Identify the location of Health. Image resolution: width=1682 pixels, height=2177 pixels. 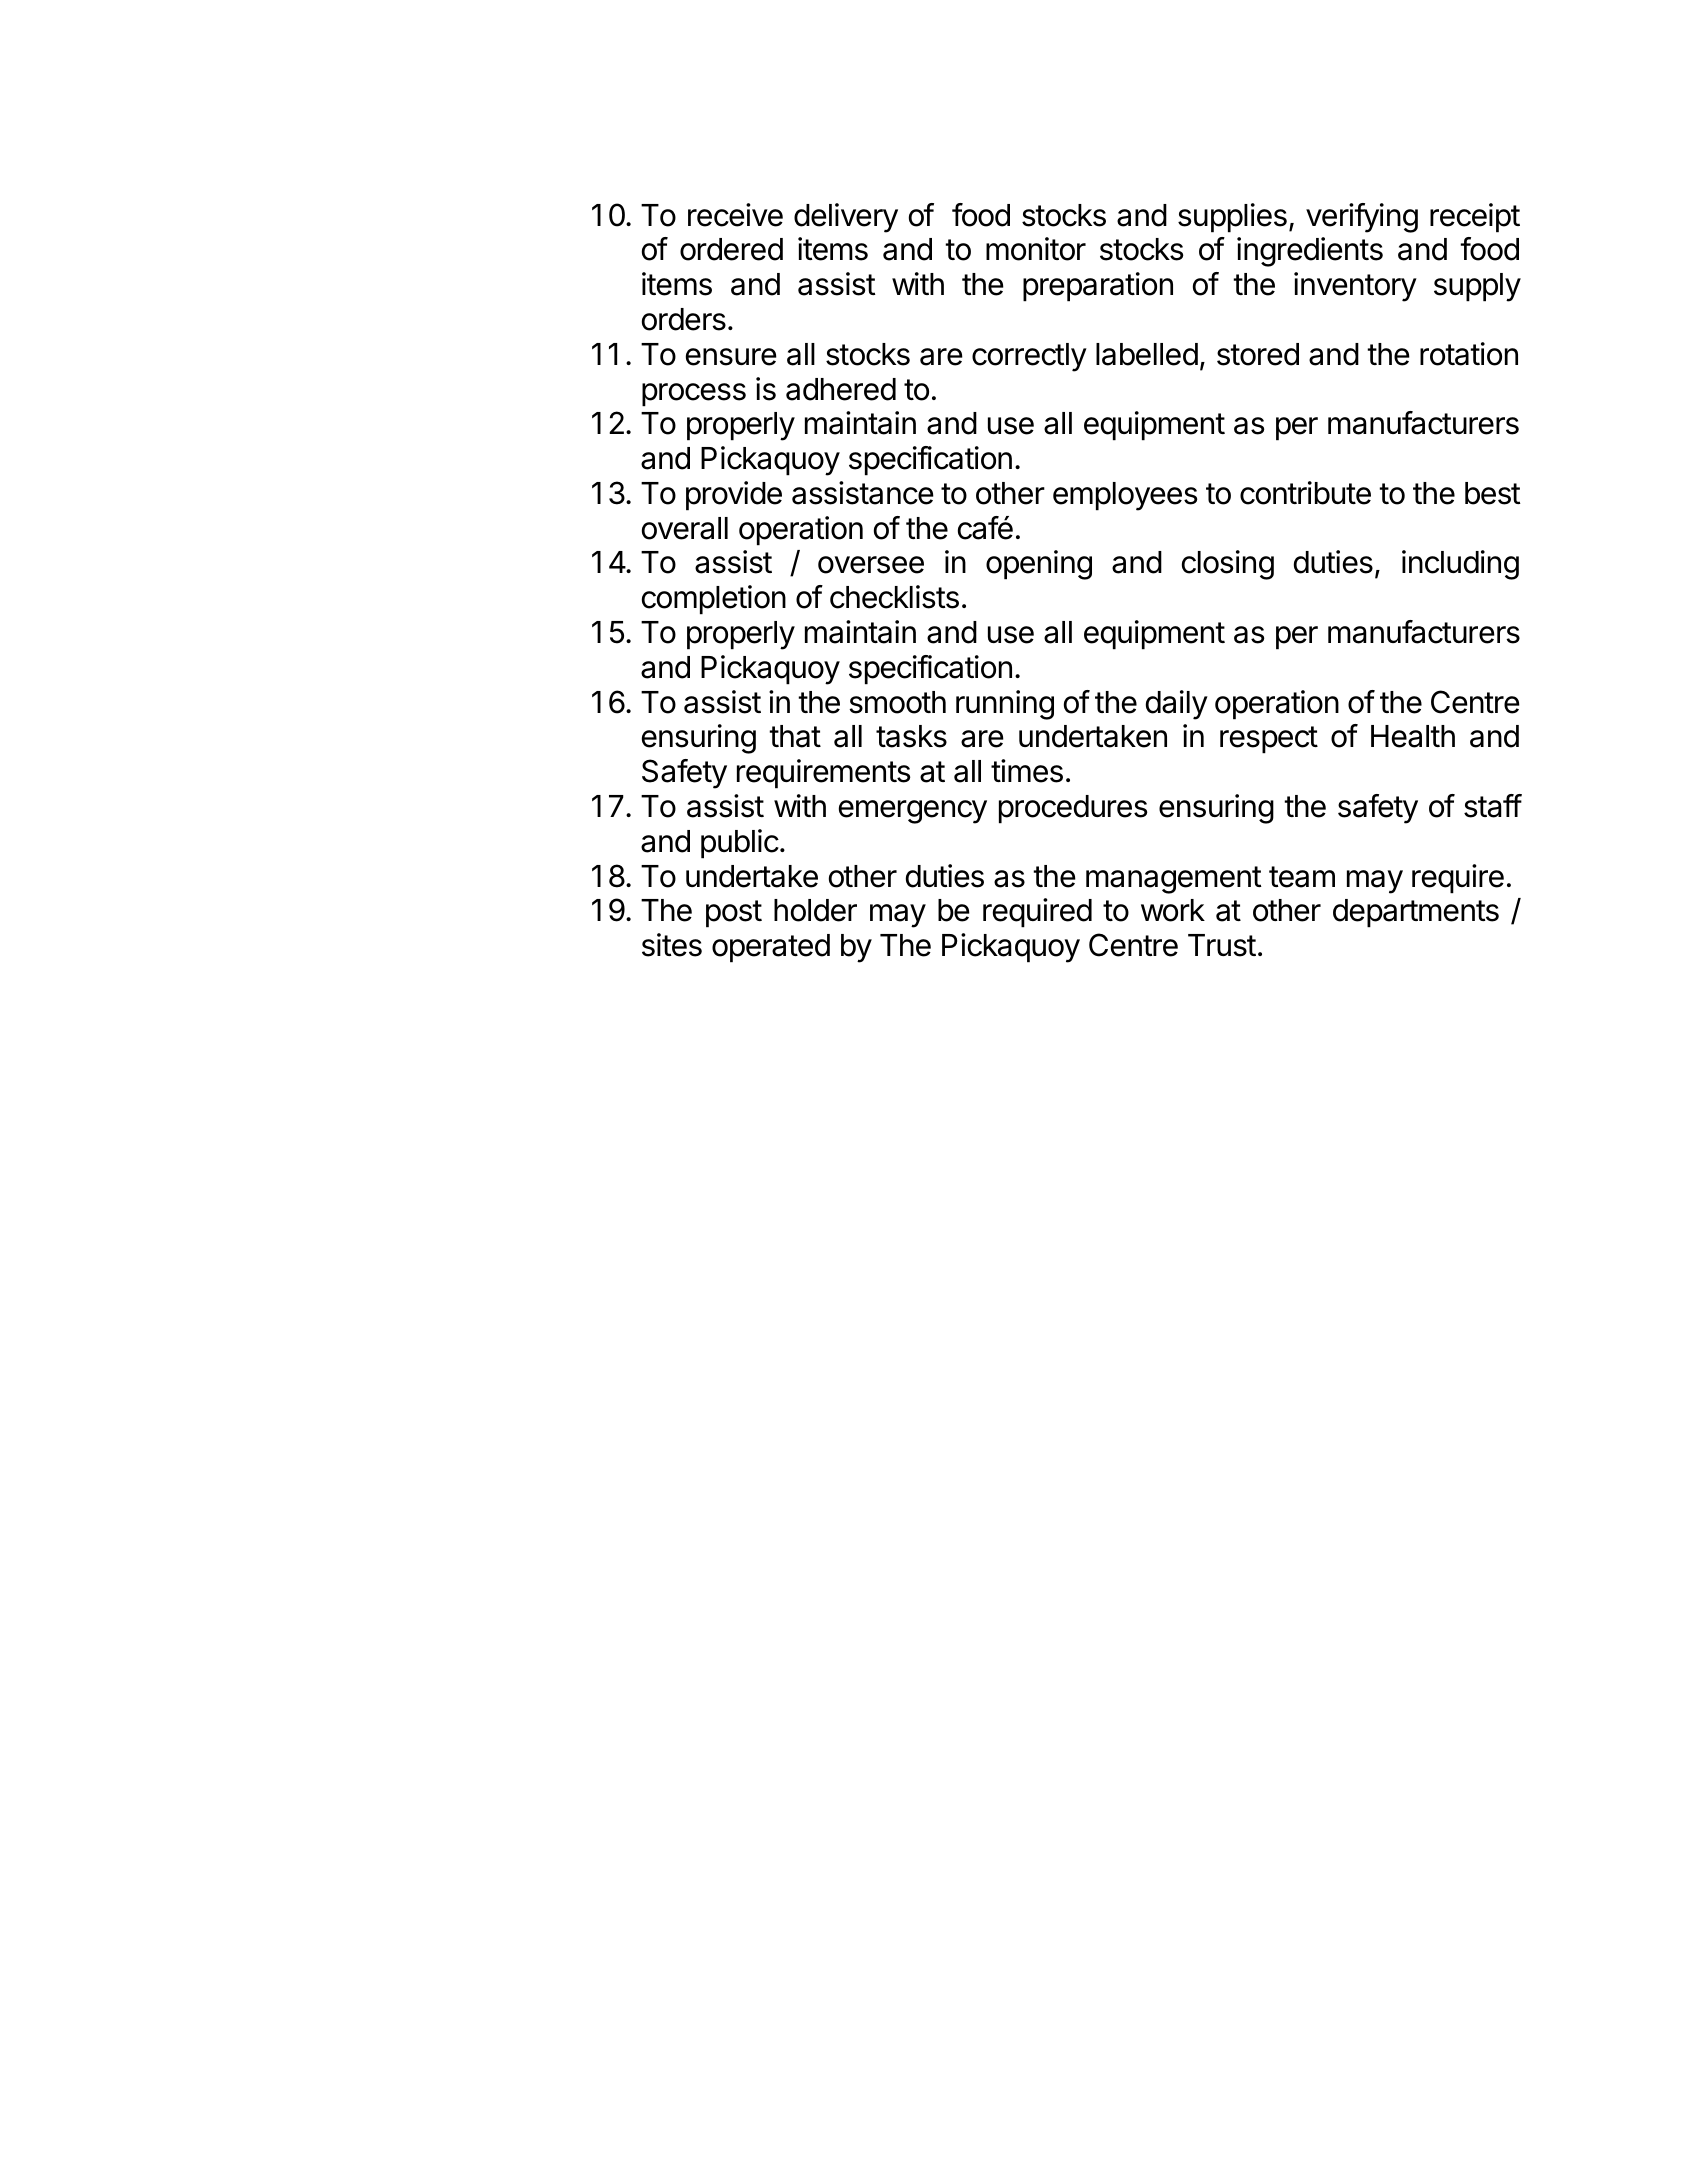
(1413, 736).
